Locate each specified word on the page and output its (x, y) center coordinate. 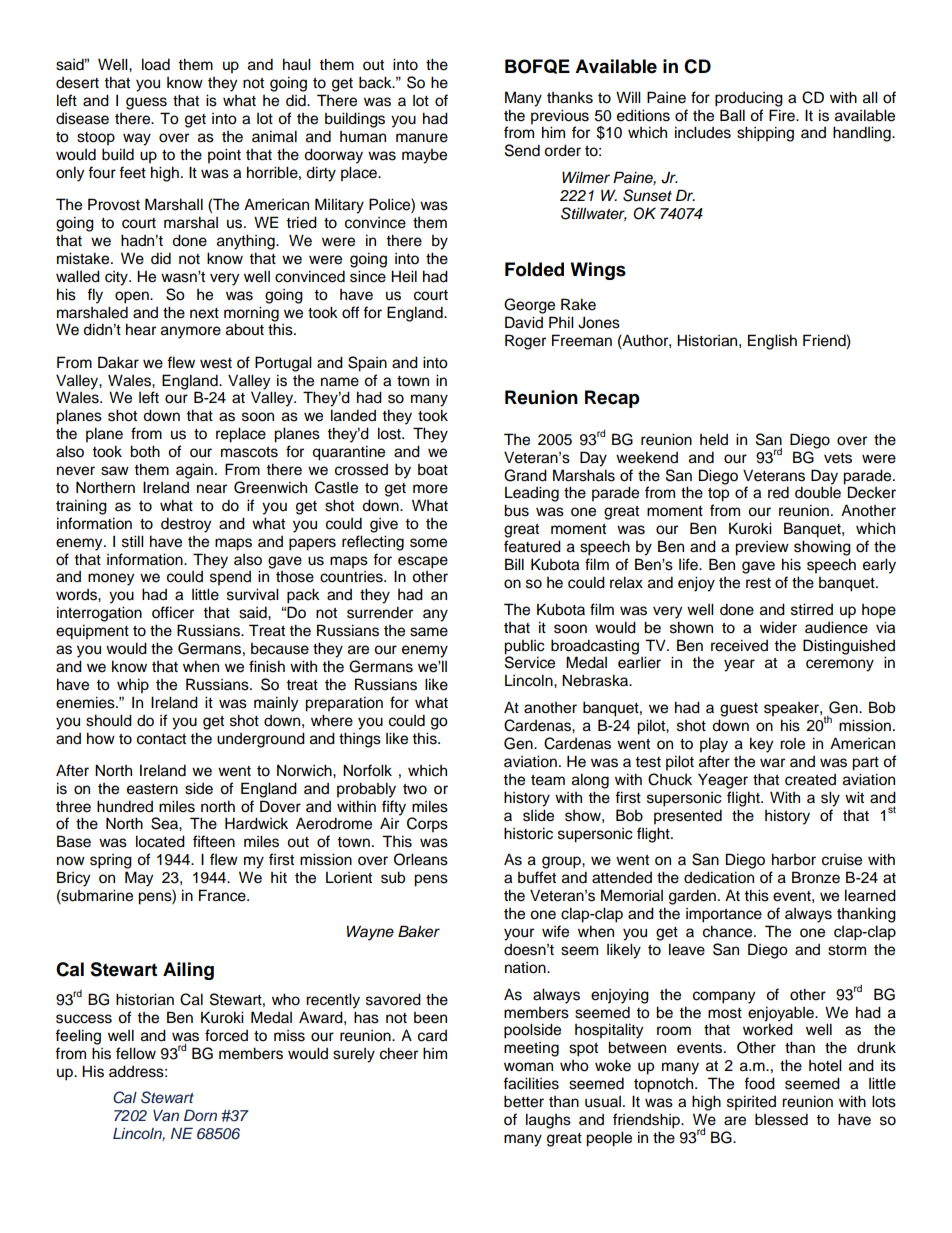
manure (422, 138)
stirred (812, 609)
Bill (514, 564)
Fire (783, 115)
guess (146, 103)
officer (173, 612)
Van (166, 1115)
